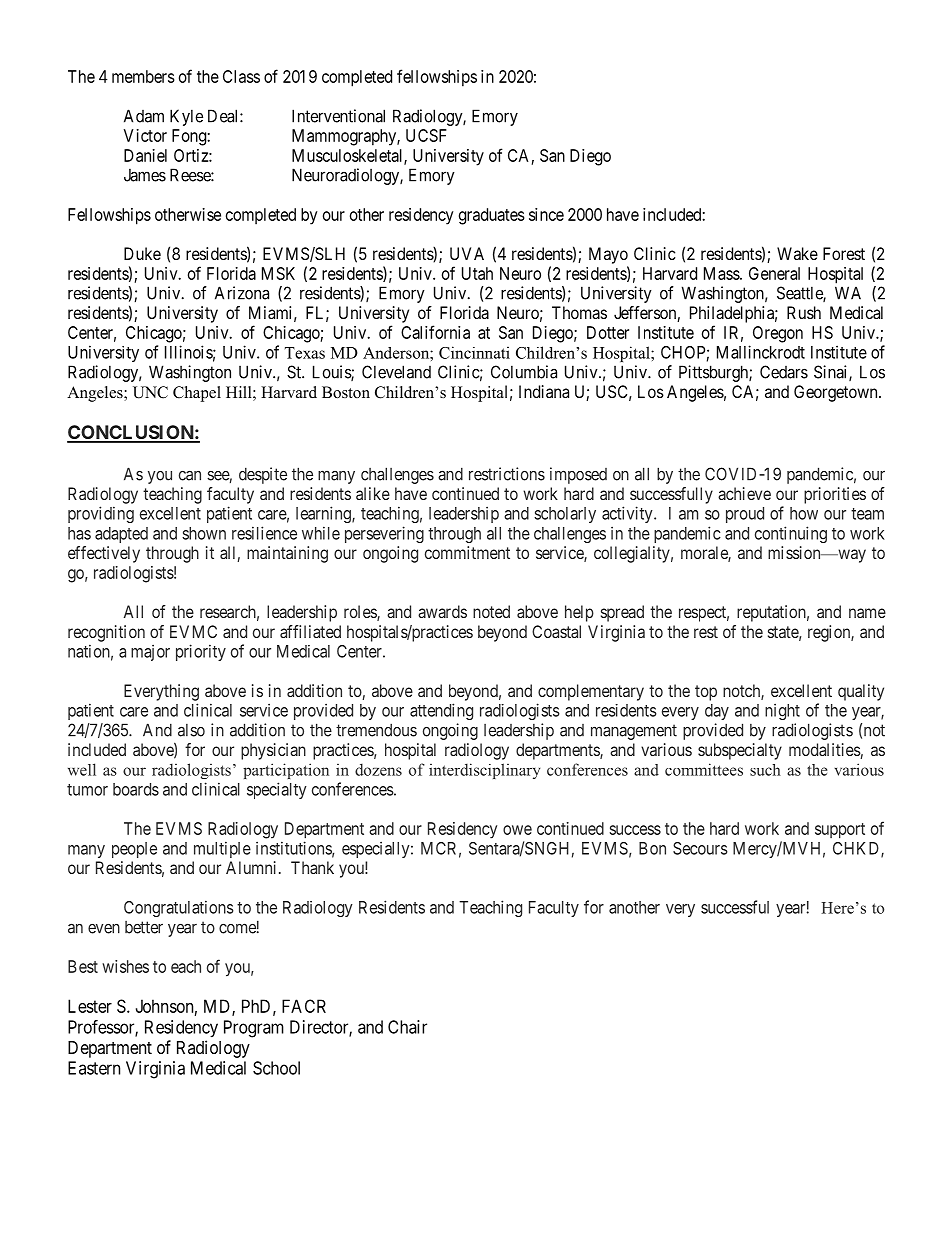  Describe the element at coordinates (407, 1027) in the screenshot. I see `Chair` at that location.
